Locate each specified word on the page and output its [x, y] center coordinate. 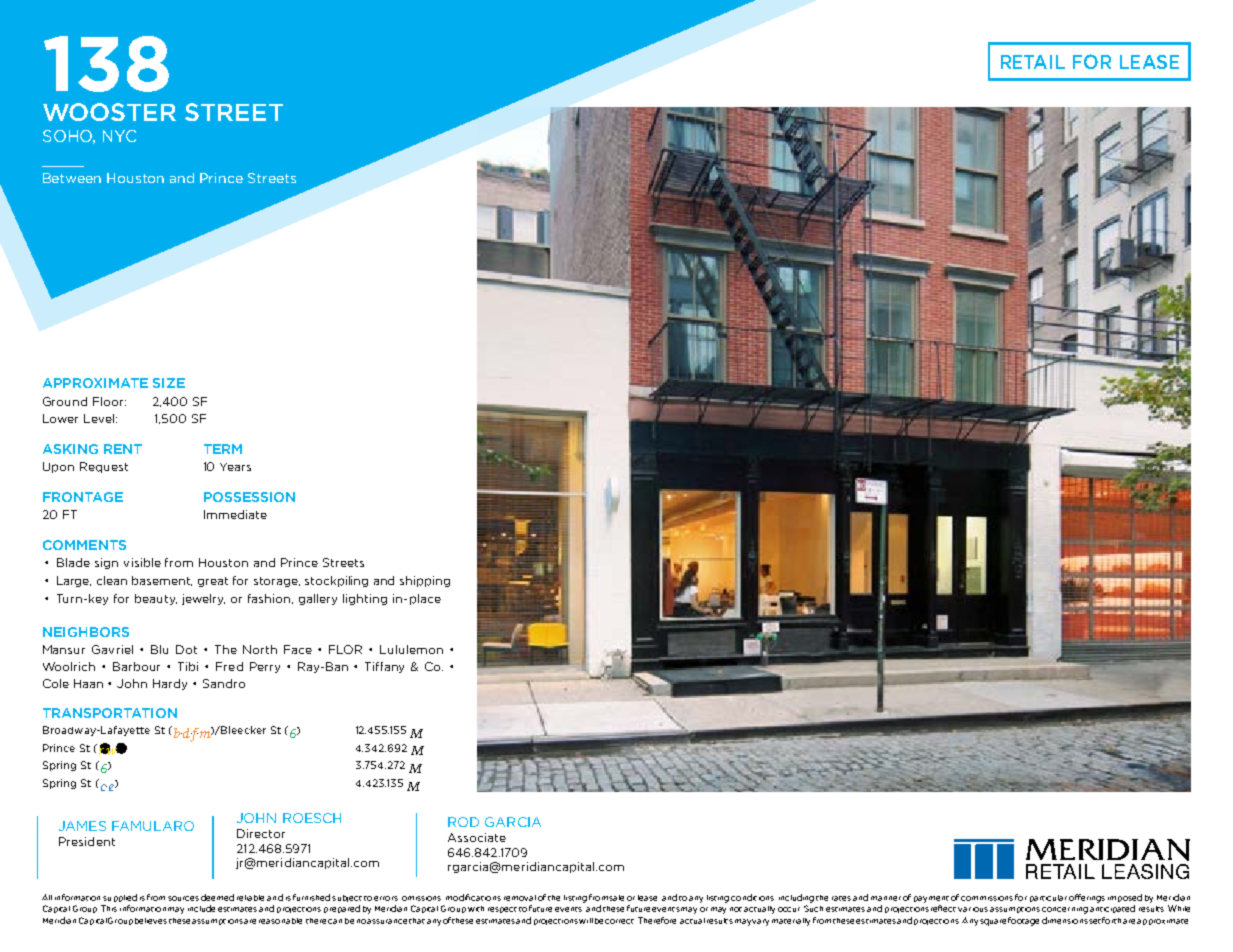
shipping [425, 581]
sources [183, 898]
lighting [365, 599]
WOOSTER [109, 112]
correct [619, 921]
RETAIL [1033, 62]
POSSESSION [249, 497]
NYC [119, 136]
